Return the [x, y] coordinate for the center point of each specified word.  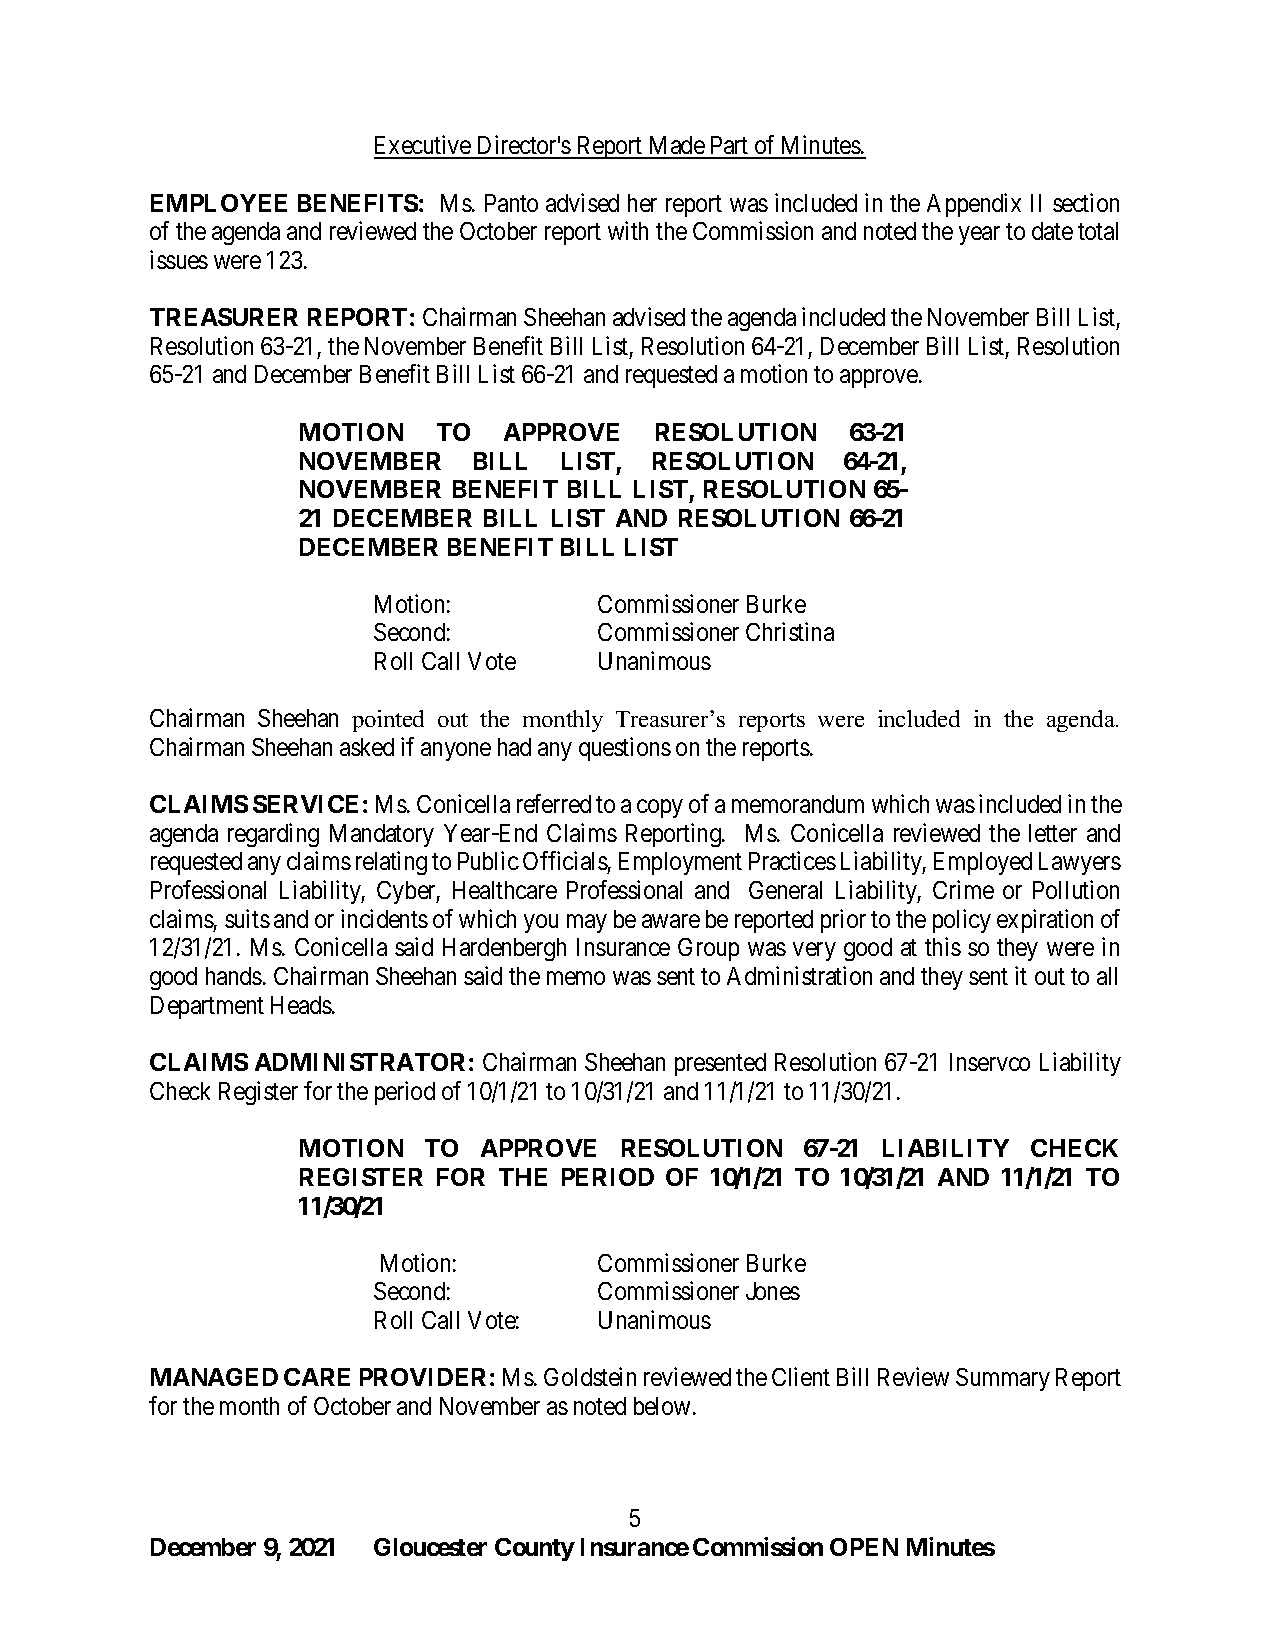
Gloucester [430, 1547]
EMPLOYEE [219, 203]
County [535, 1549]
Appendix [974, 205]
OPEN [864, 1547]
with [628, 230]
